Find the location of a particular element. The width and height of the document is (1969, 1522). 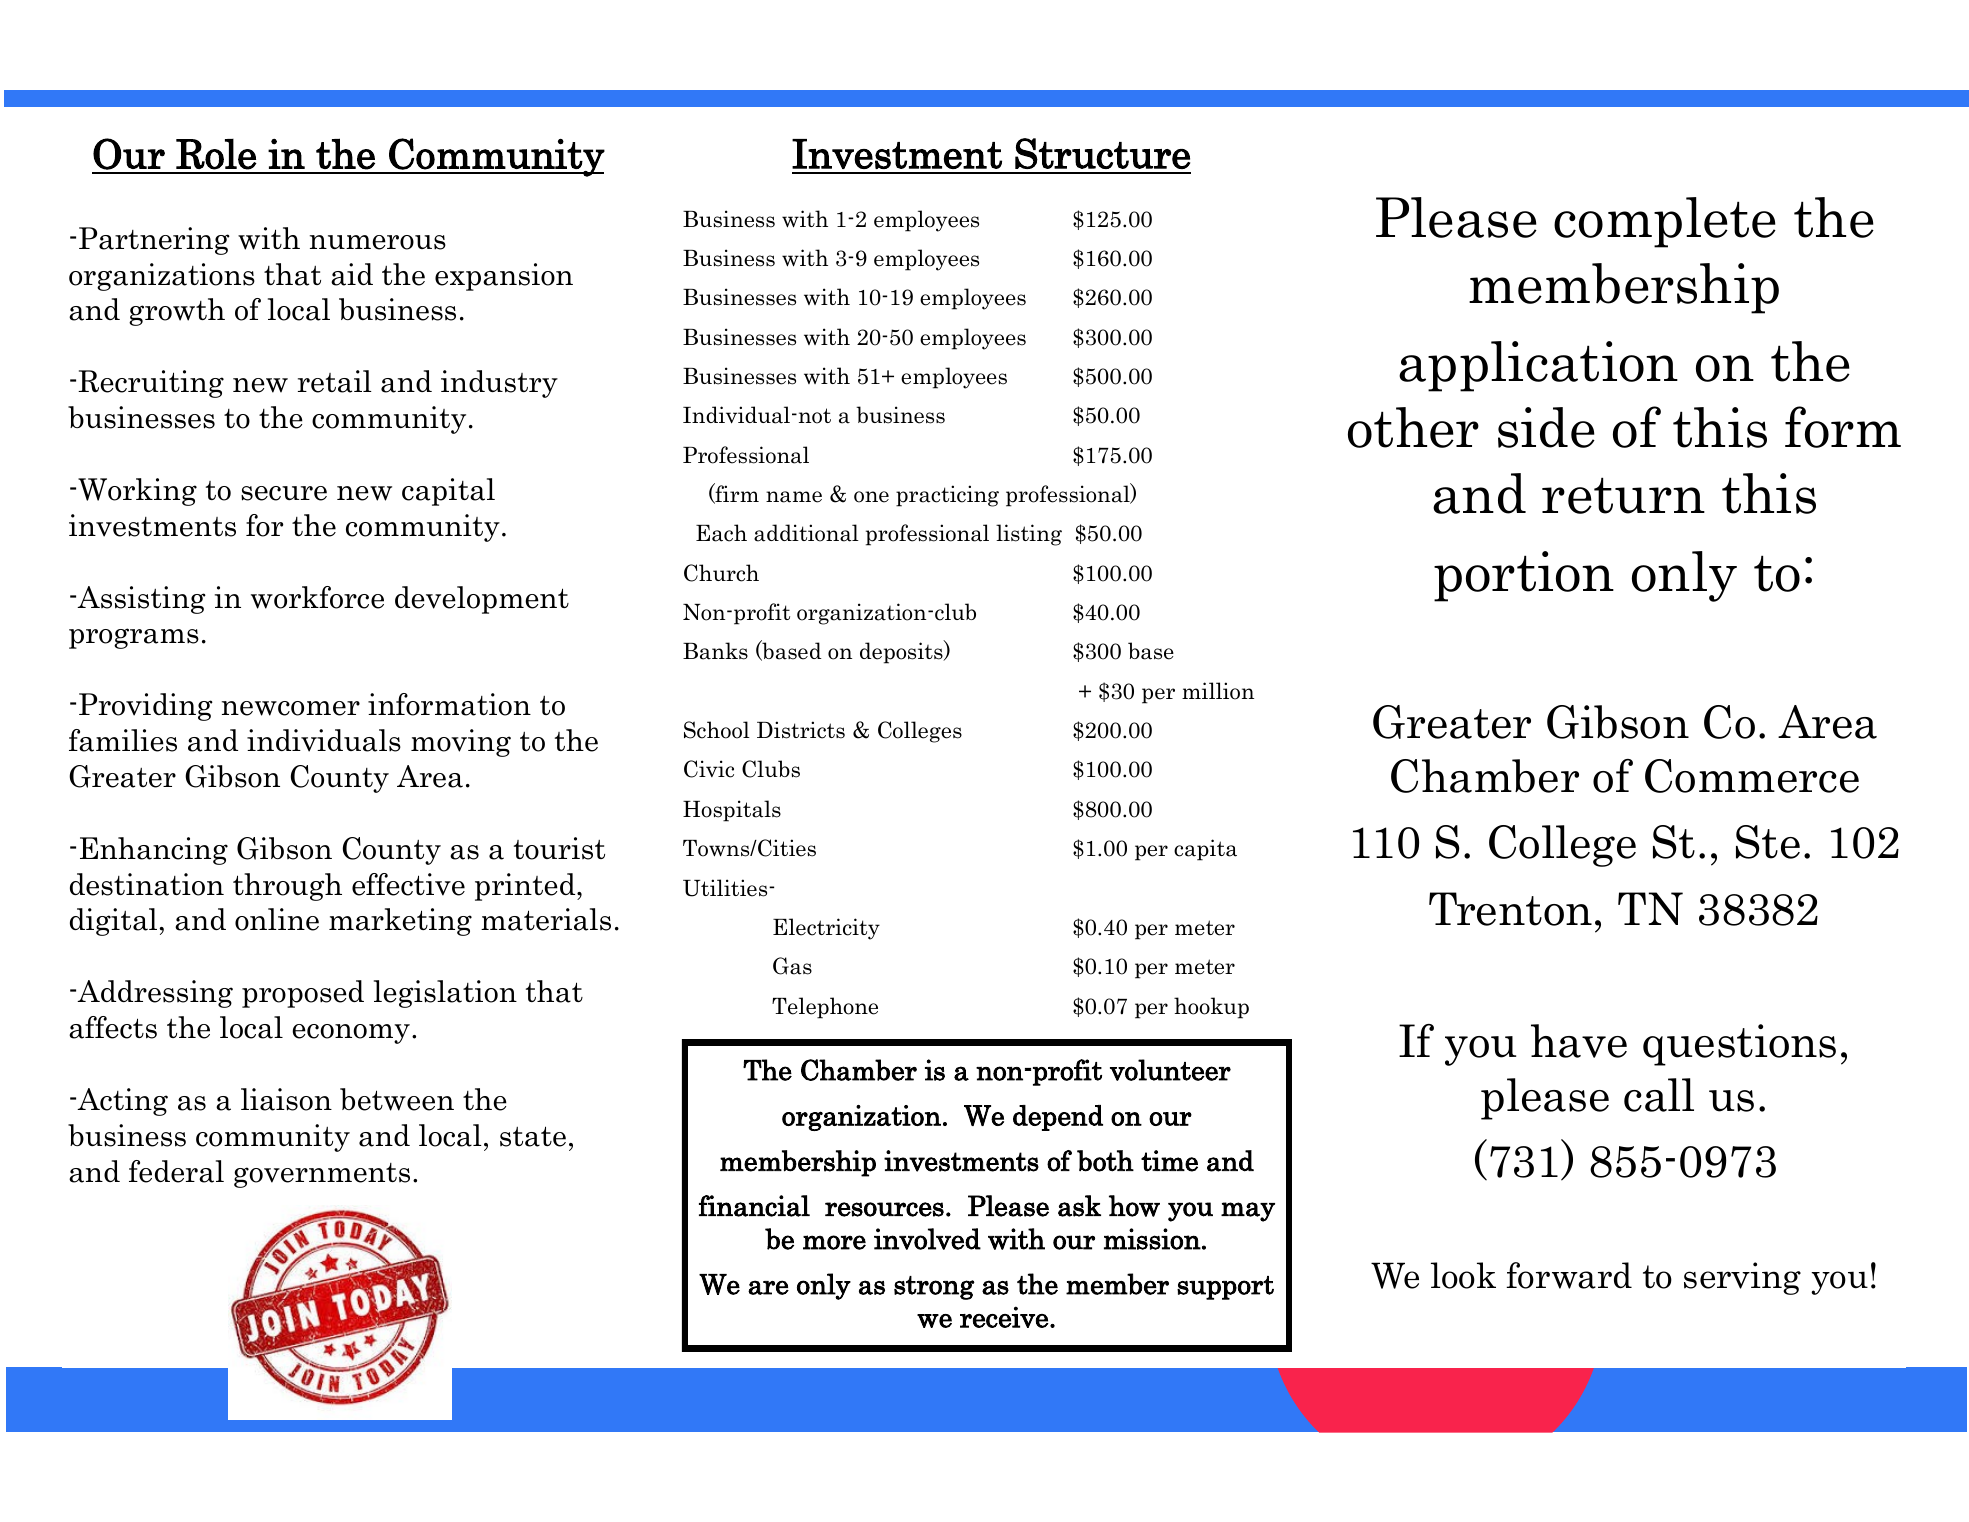

strong is located at coordinates (934, 1288).
